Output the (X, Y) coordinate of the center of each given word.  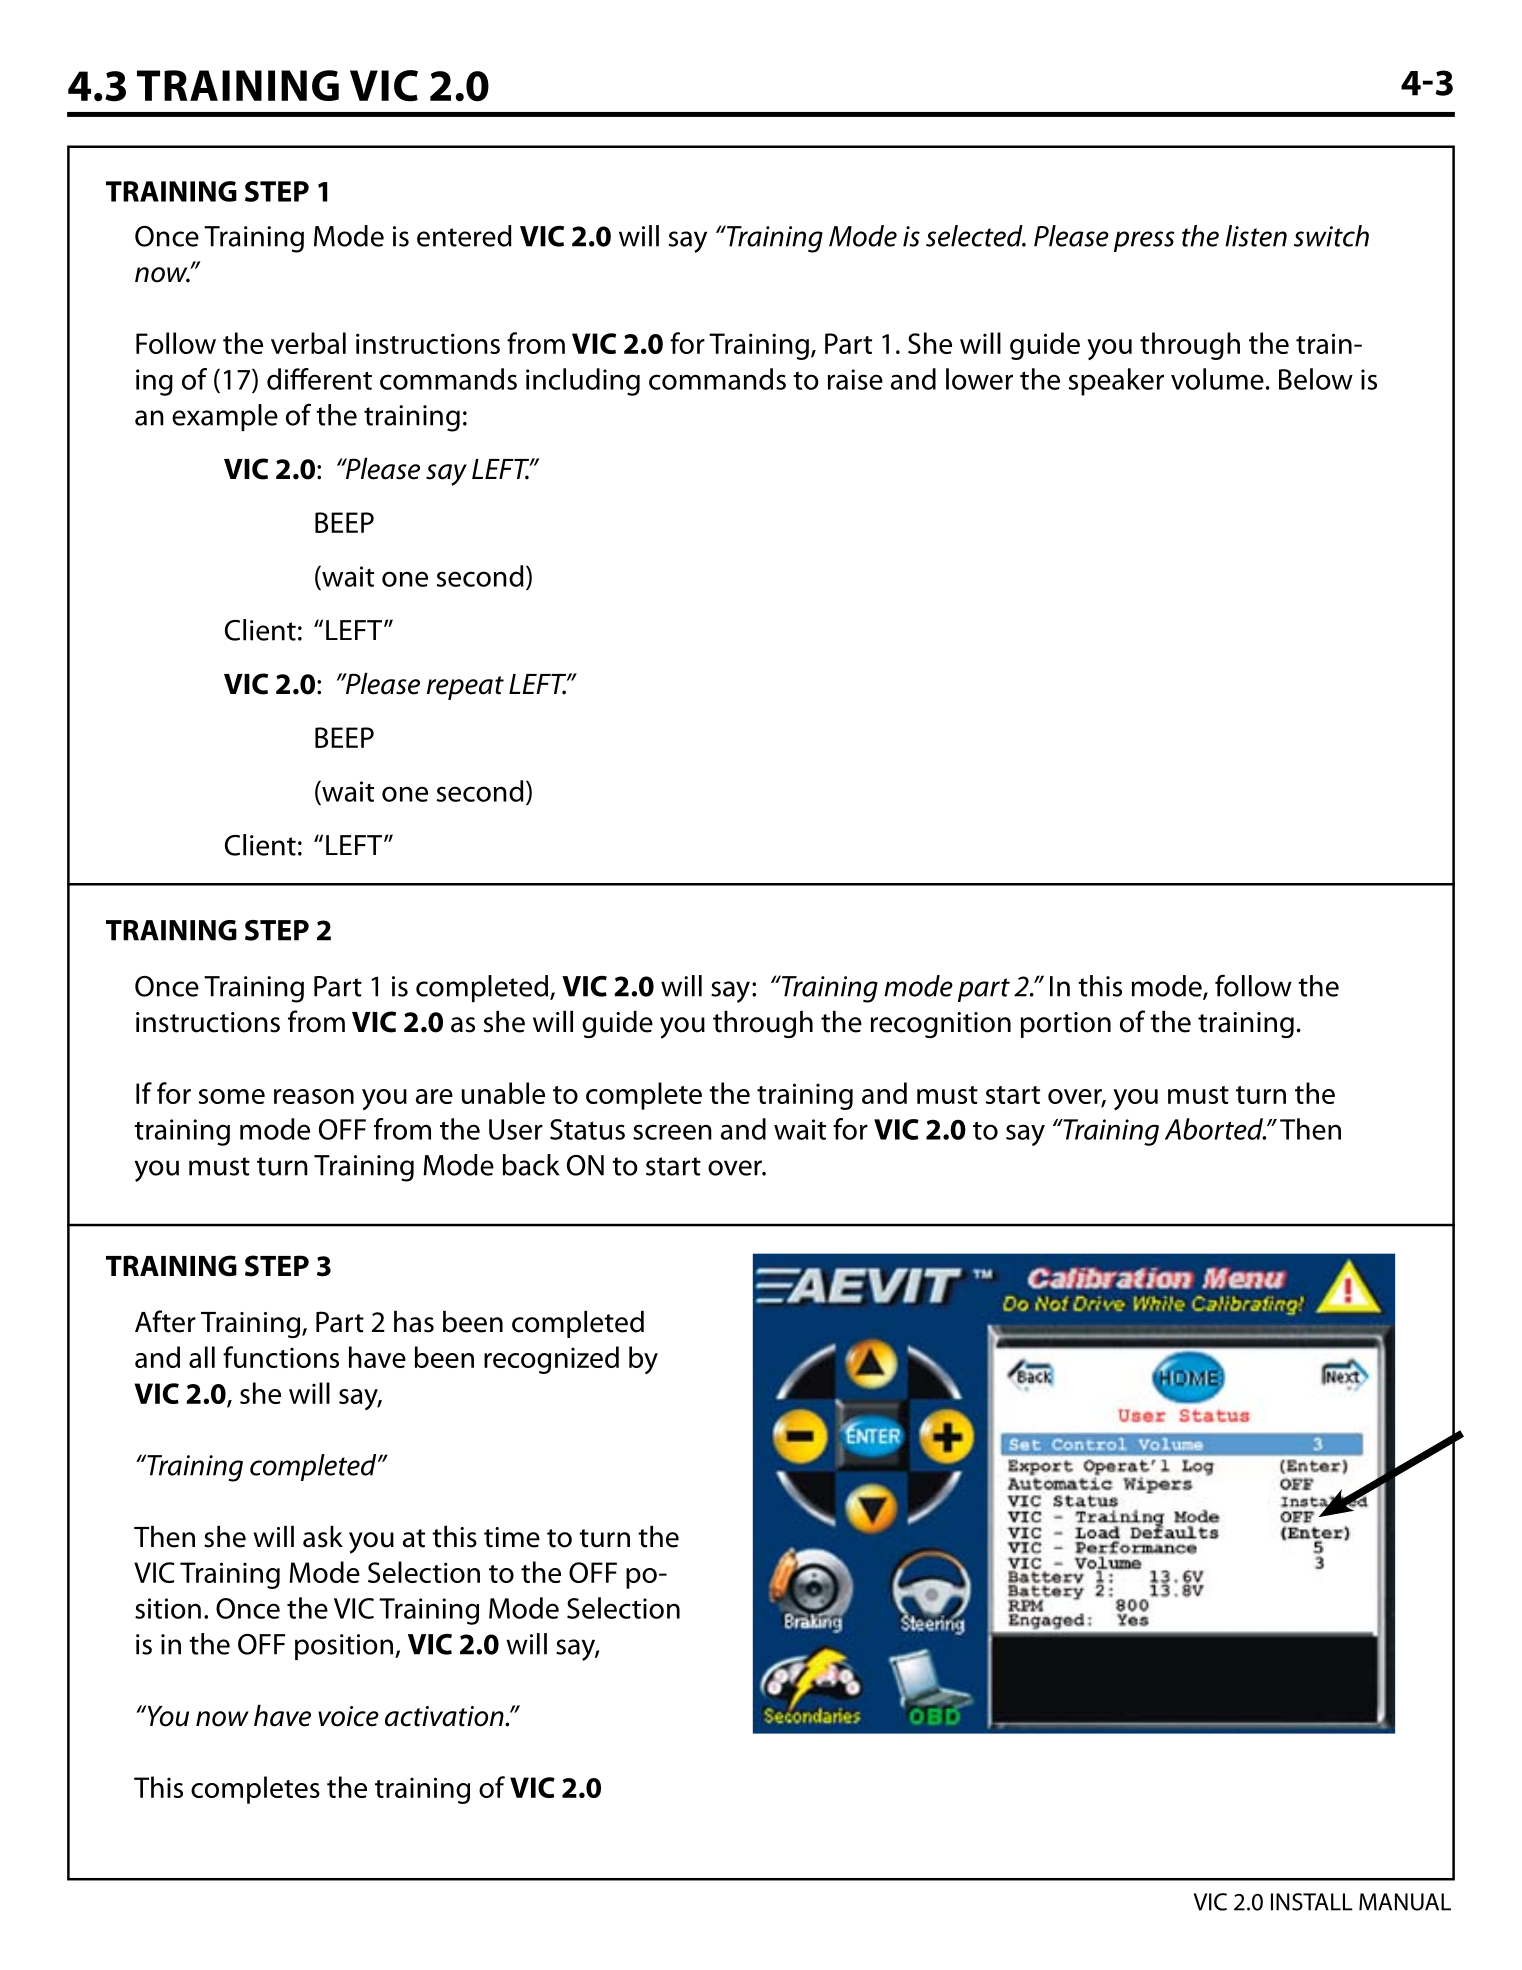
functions (281, 1357)
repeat (465, 688)
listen (1256, 236)
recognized (551, 1360)
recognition (941, 1025)
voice (348, 1716)
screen (672, 1132)
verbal (308, 343)
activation (445, 1716)
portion (1066, 1025)
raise (855, 379)
